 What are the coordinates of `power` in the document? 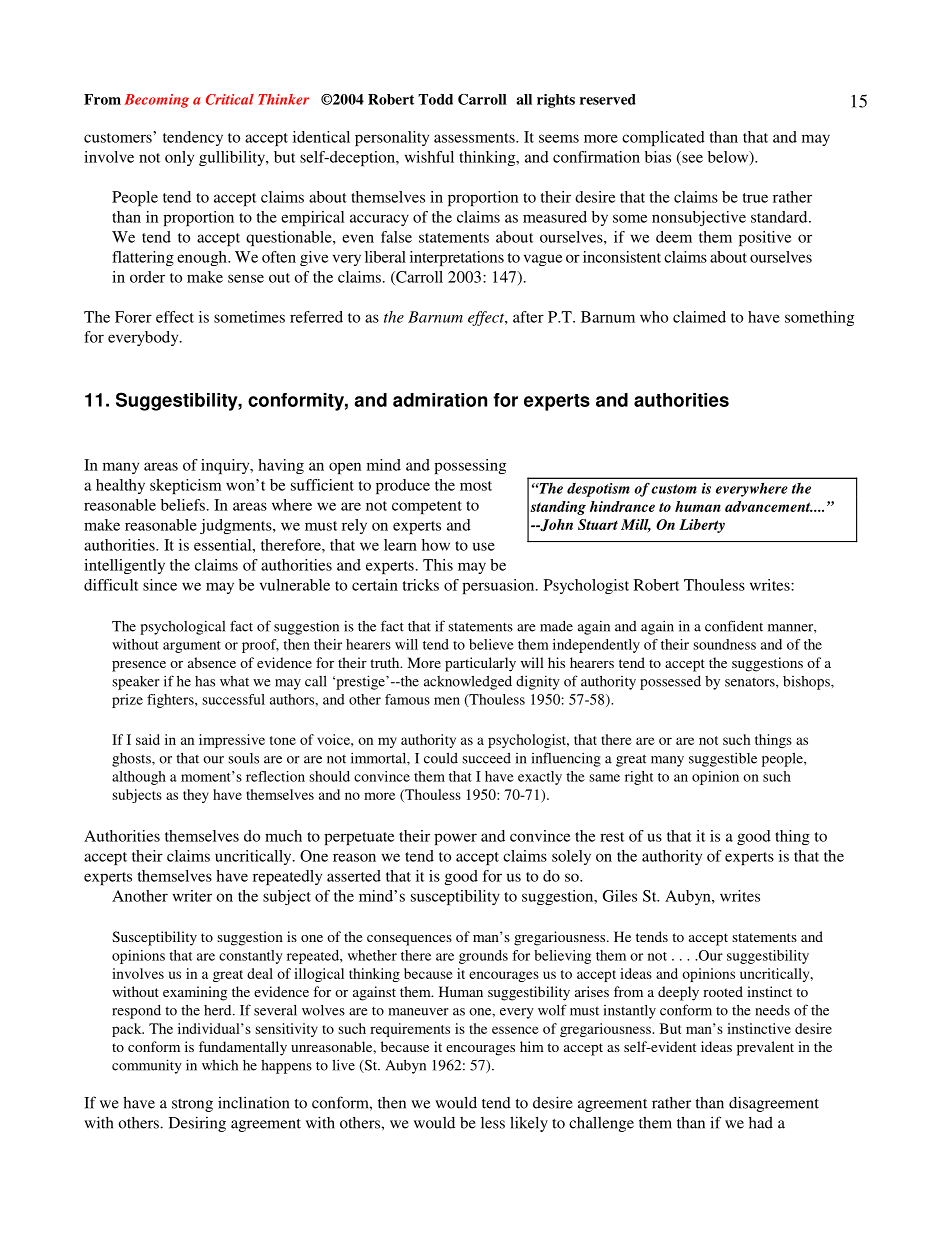 It's located at (455, 839).
